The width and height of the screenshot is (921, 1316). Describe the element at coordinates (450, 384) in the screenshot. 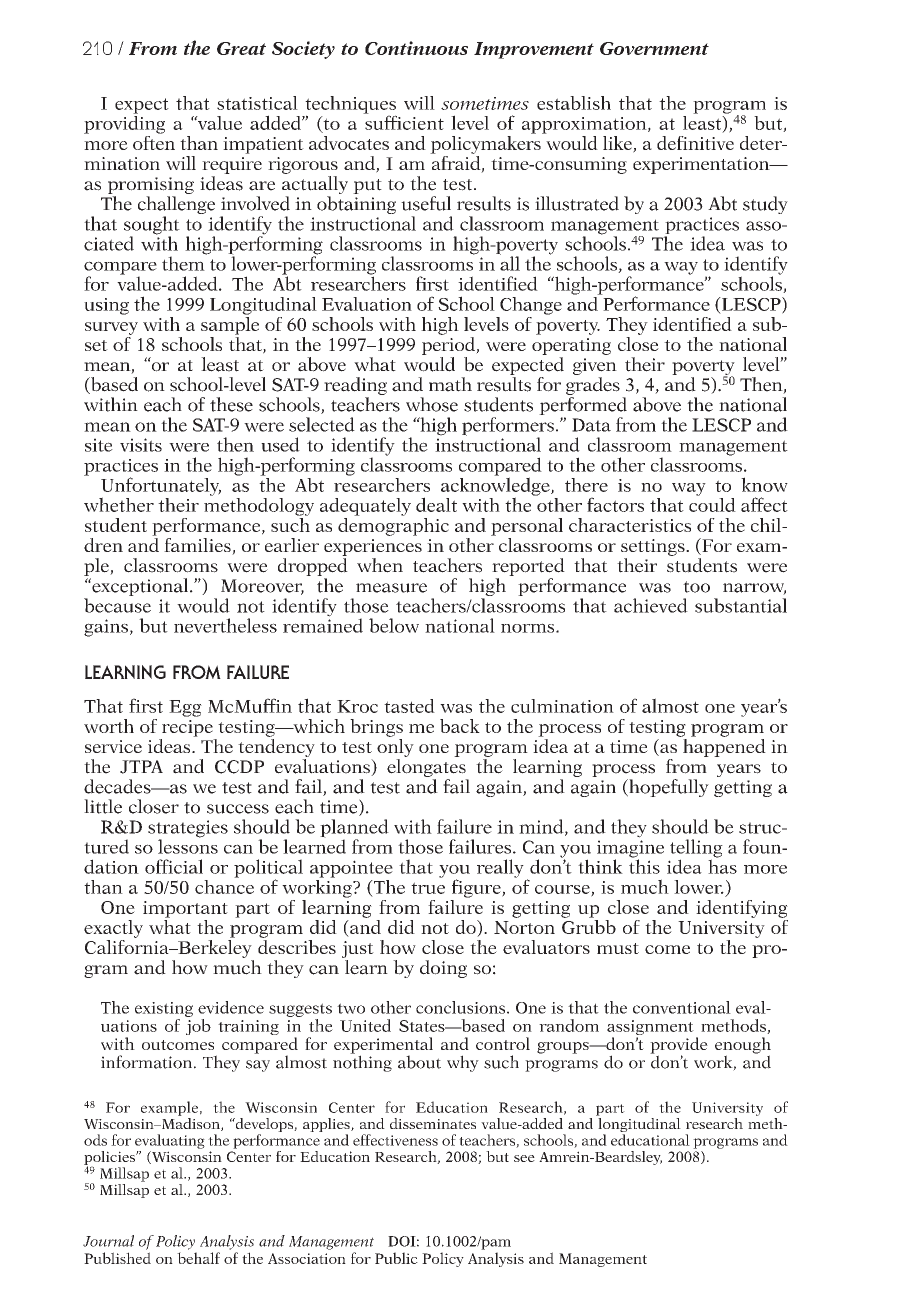

I see `math` at that location.
